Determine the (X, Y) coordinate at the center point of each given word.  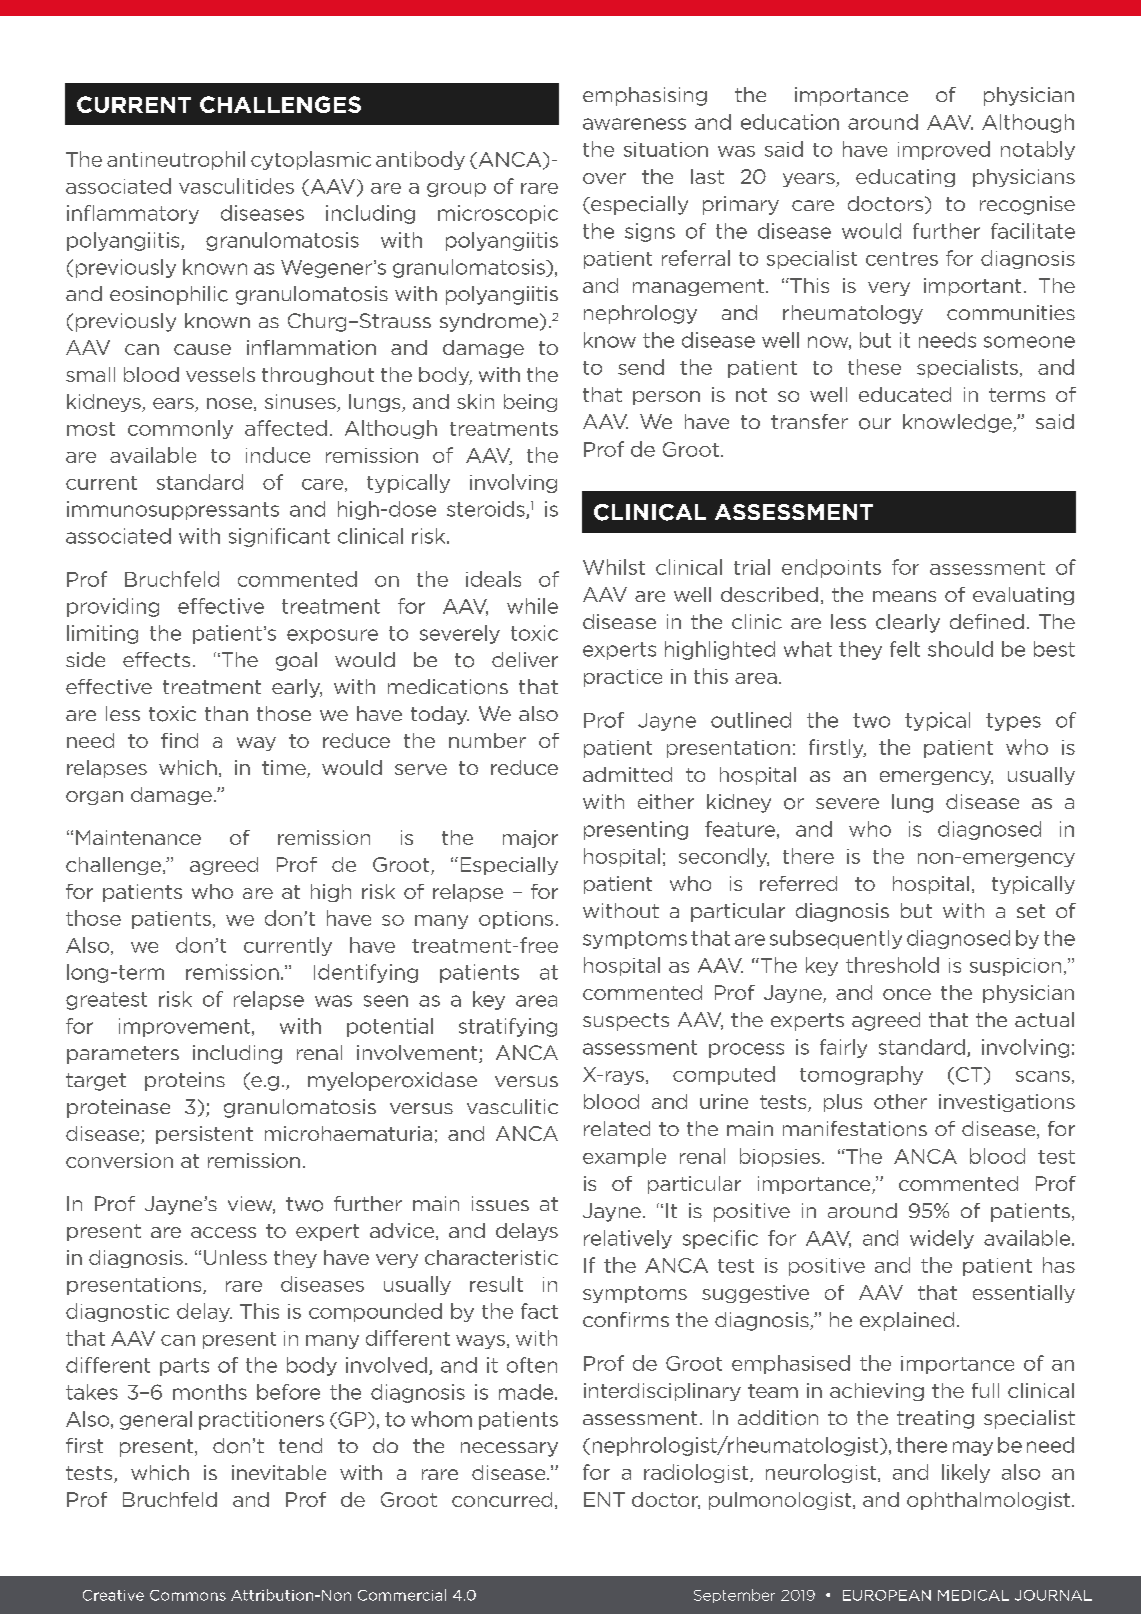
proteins (185, 1081)
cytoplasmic (311, 160)
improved (944, 150)
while (532, 606)
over (604, 178)
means (904, 596)
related (617, 1128)
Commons (188, 1595)
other (900, 1101)
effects (156, 659)
